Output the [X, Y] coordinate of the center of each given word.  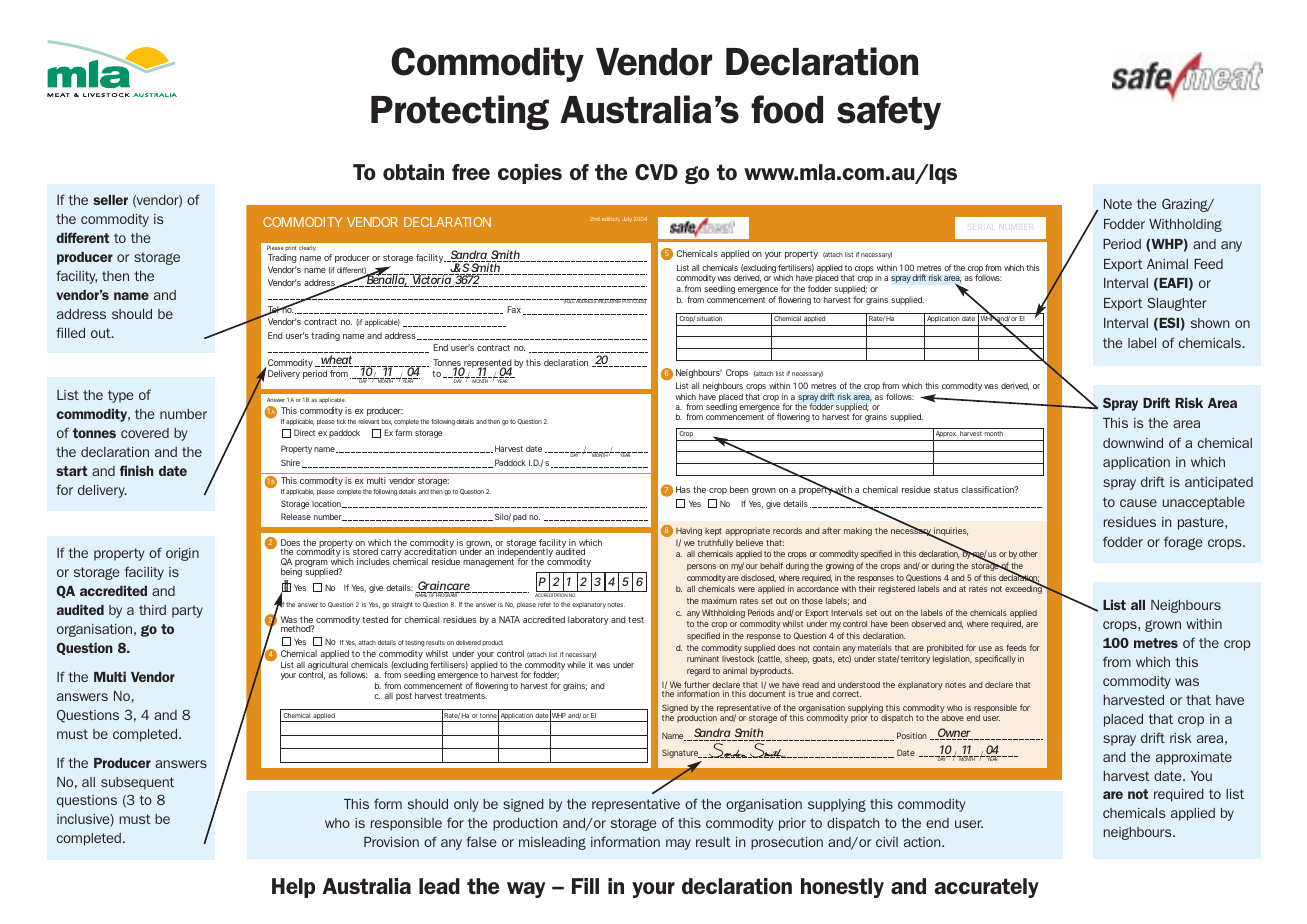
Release [296, 516]
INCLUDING [608, 301]
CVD [656, 172]
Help [293, 888]
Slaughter [1177, 304]
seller [110, 200]
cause [1138, 503]
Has [683, 489]
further [697, 686]
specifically [995, 659]
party [187, 611]
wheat [335, 361]
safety [889, 112]
